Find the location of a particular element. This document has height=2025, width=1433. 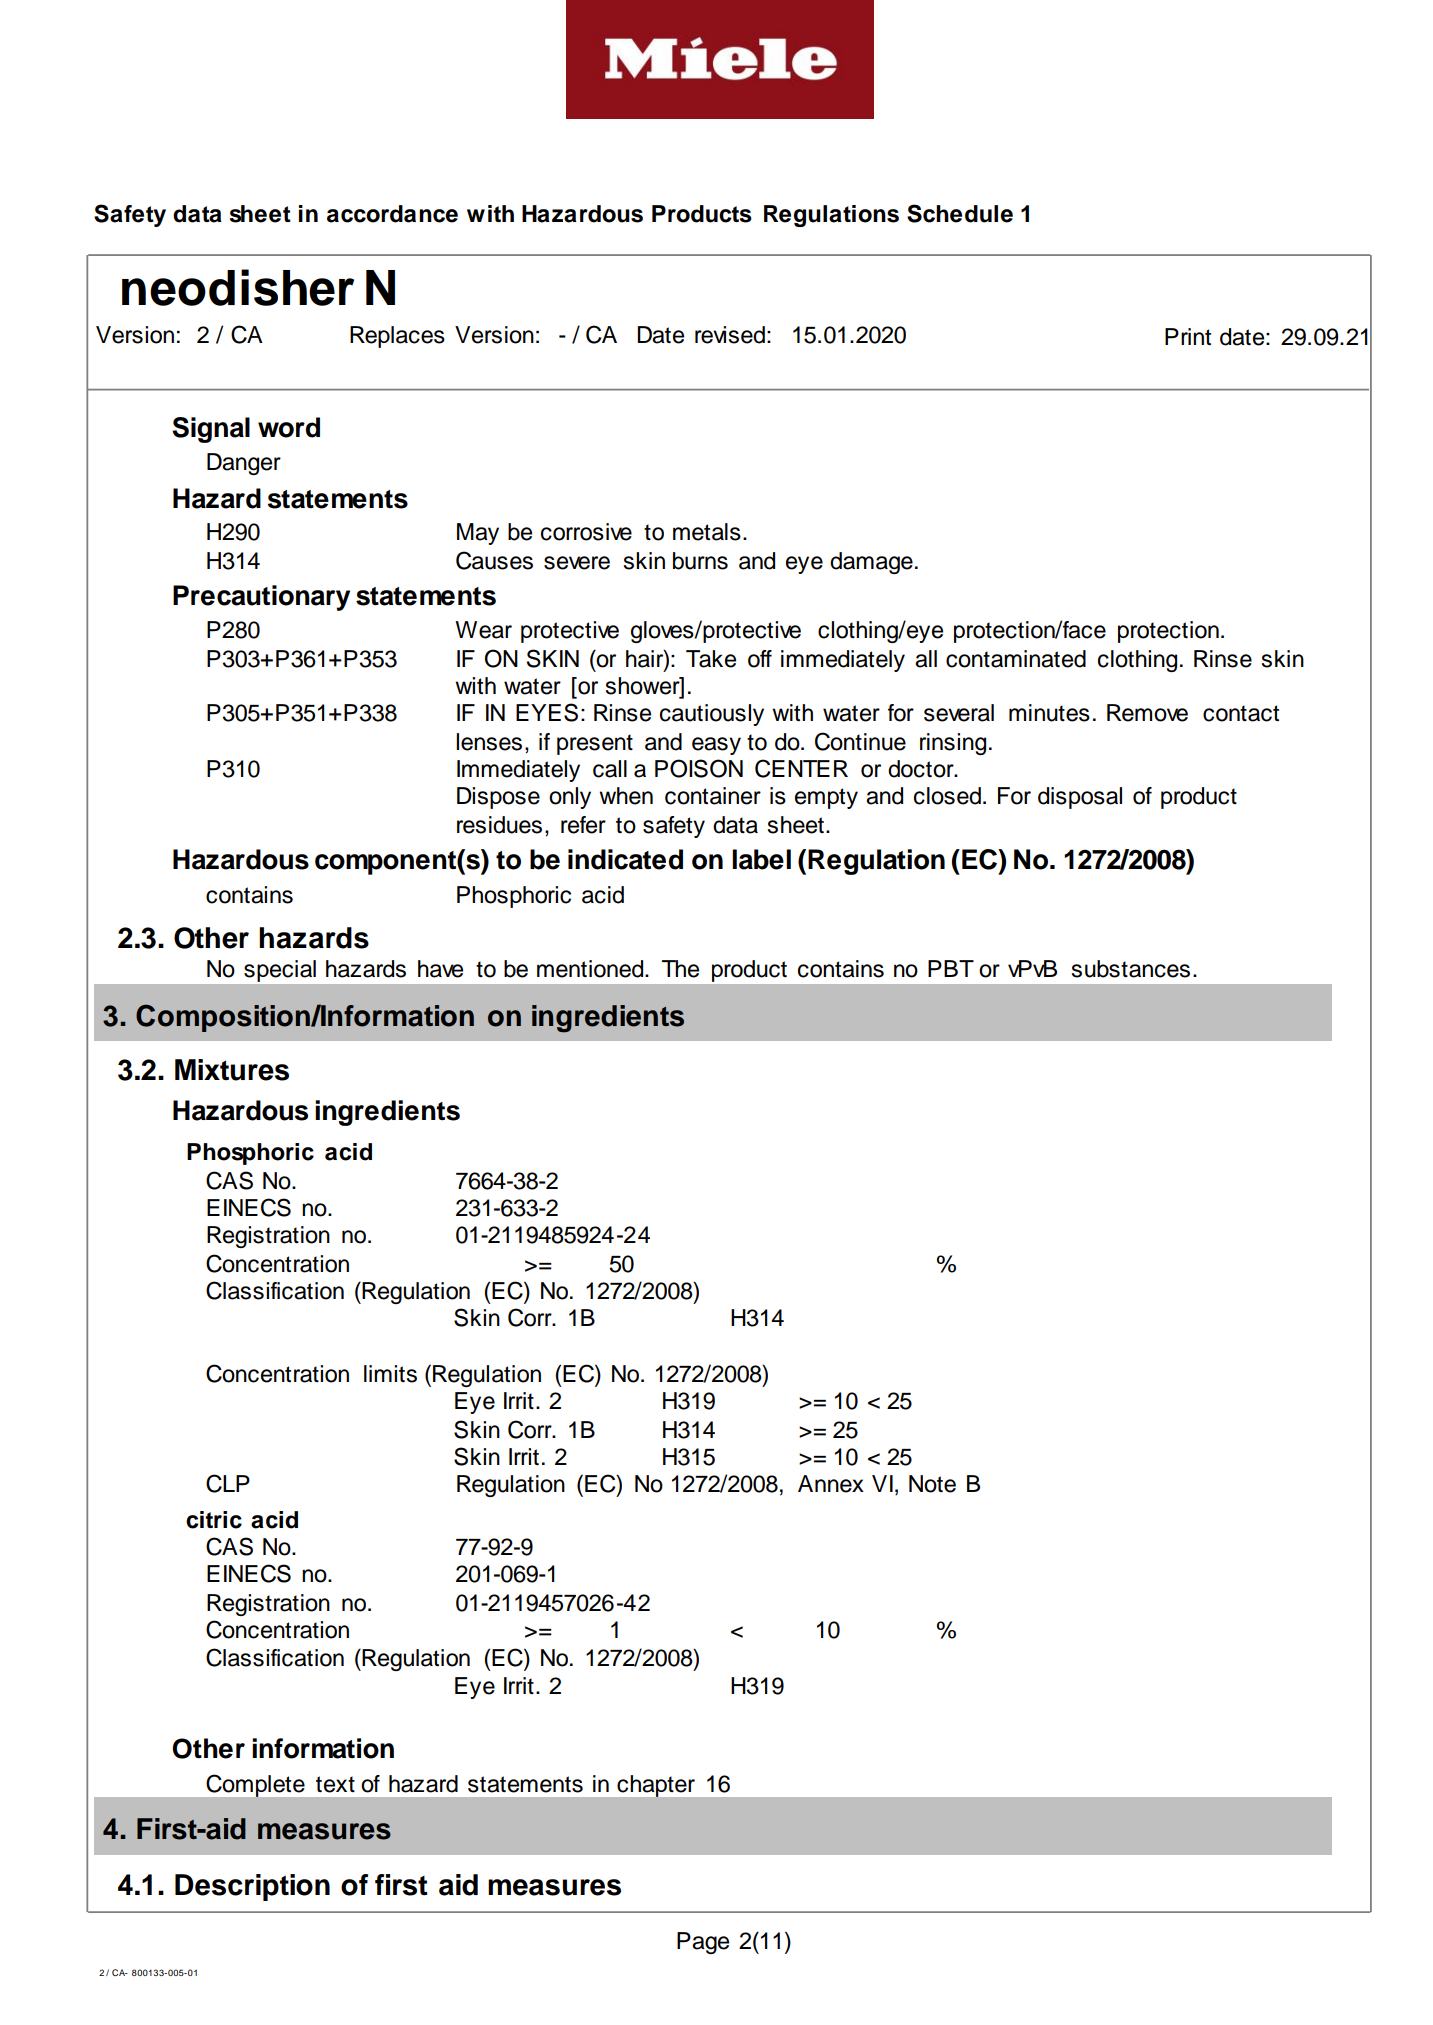

accordance is located at coordinates (392, 214).
